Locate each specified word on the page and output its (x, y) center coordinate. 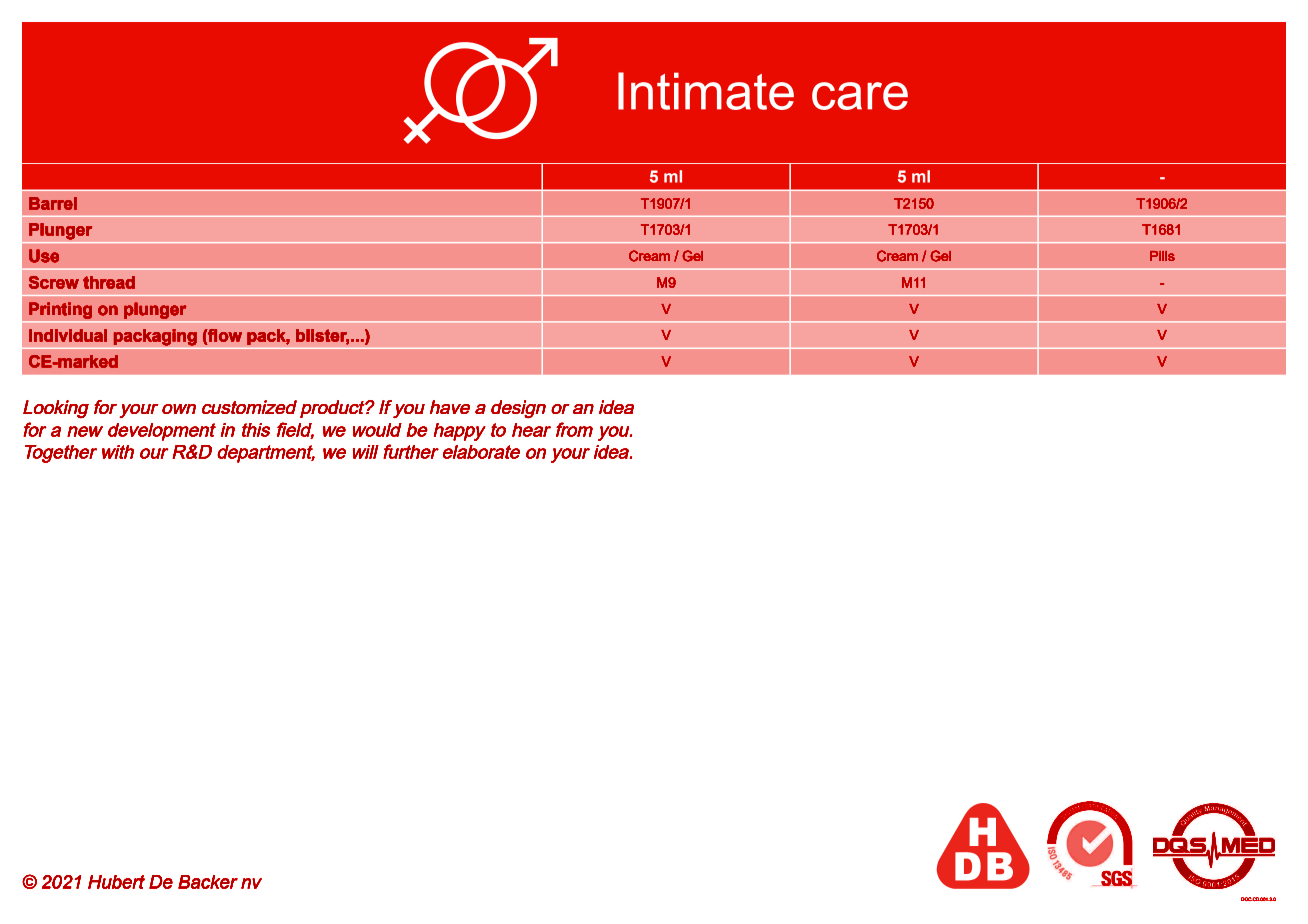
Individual (68, 335)
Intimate (706, 91)
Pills (1162, 256)
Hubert (116, 882)
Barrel (53, 203)
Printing (60, 310)
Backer (208, 882)
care (860, 96)
